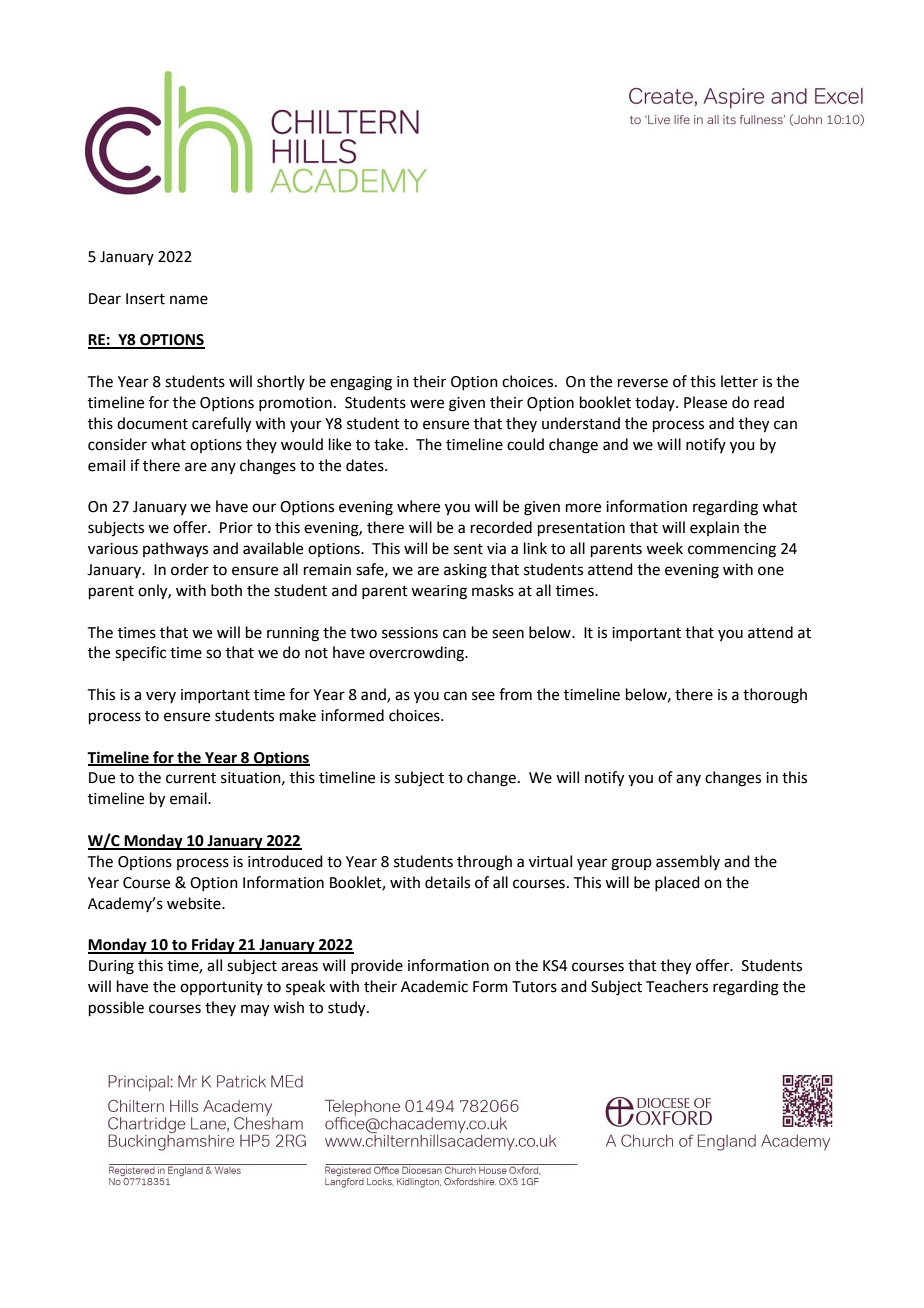 The height and width of the screenshot is (1308, 924). I want to click on specific, so click(140, 653).
